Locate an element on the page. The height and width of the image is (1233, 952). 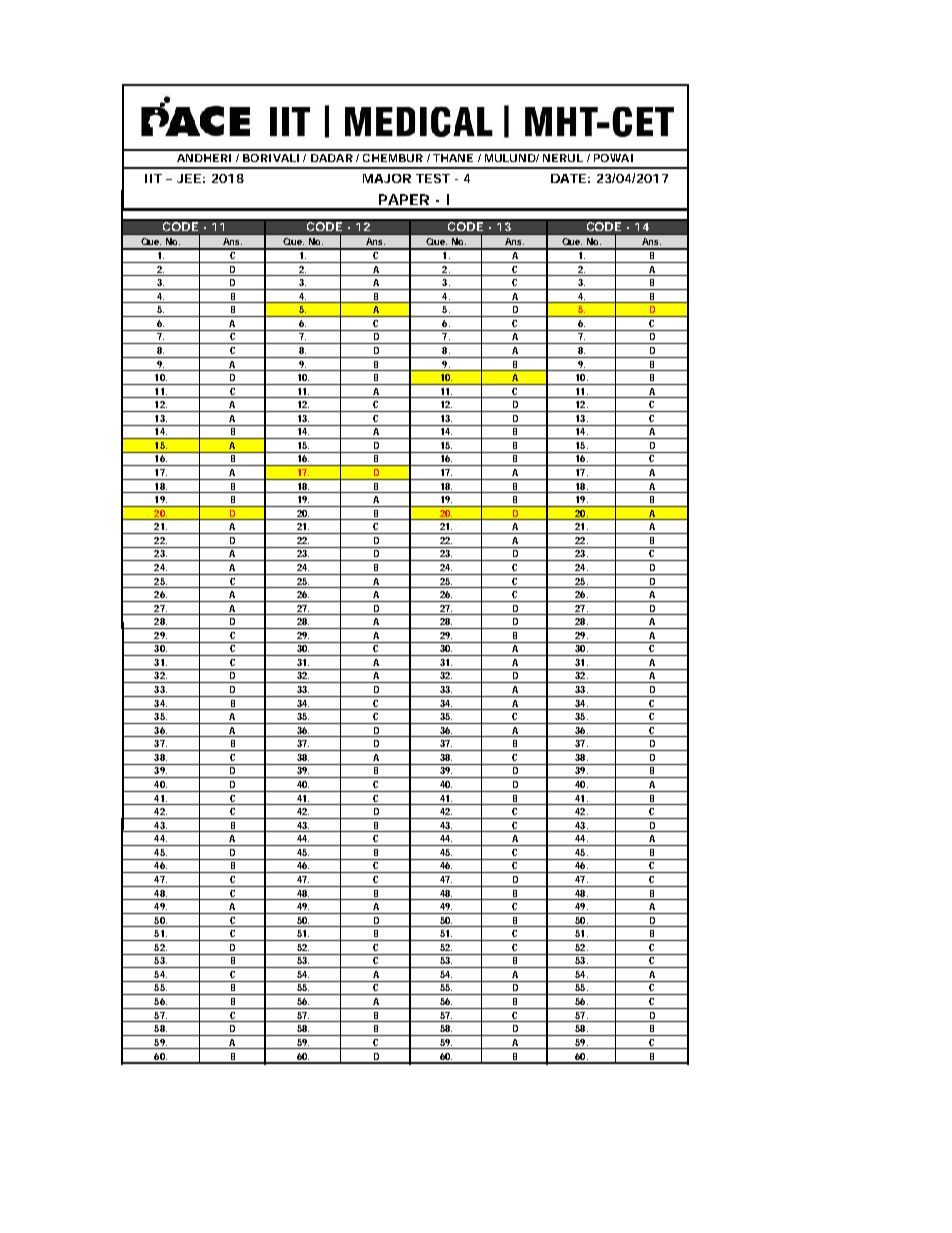
IIT is located at coordinates (153, 178).
